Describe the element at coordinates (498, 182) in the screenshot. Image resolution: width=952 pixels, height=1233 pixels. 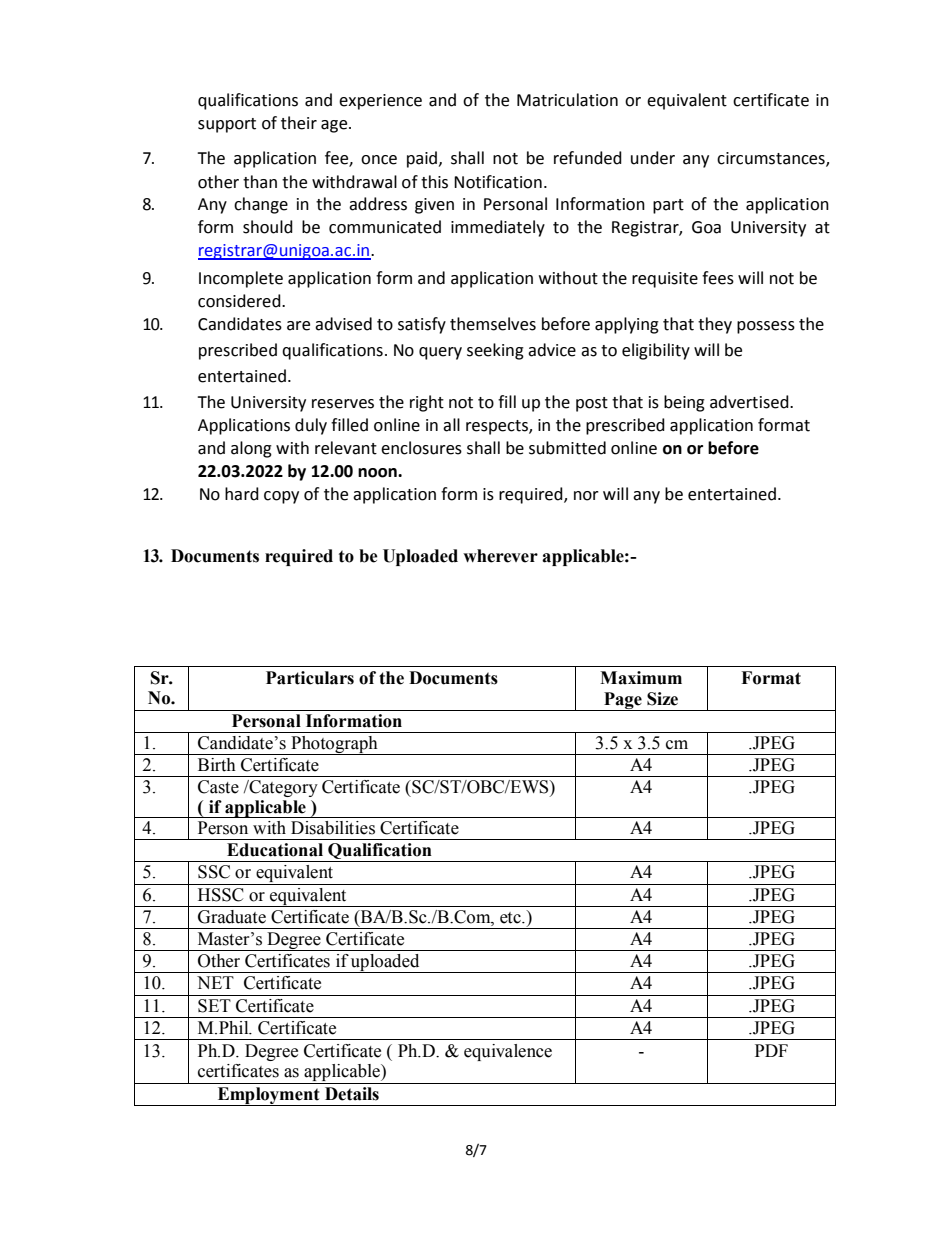
I see `Notification` at that location.
